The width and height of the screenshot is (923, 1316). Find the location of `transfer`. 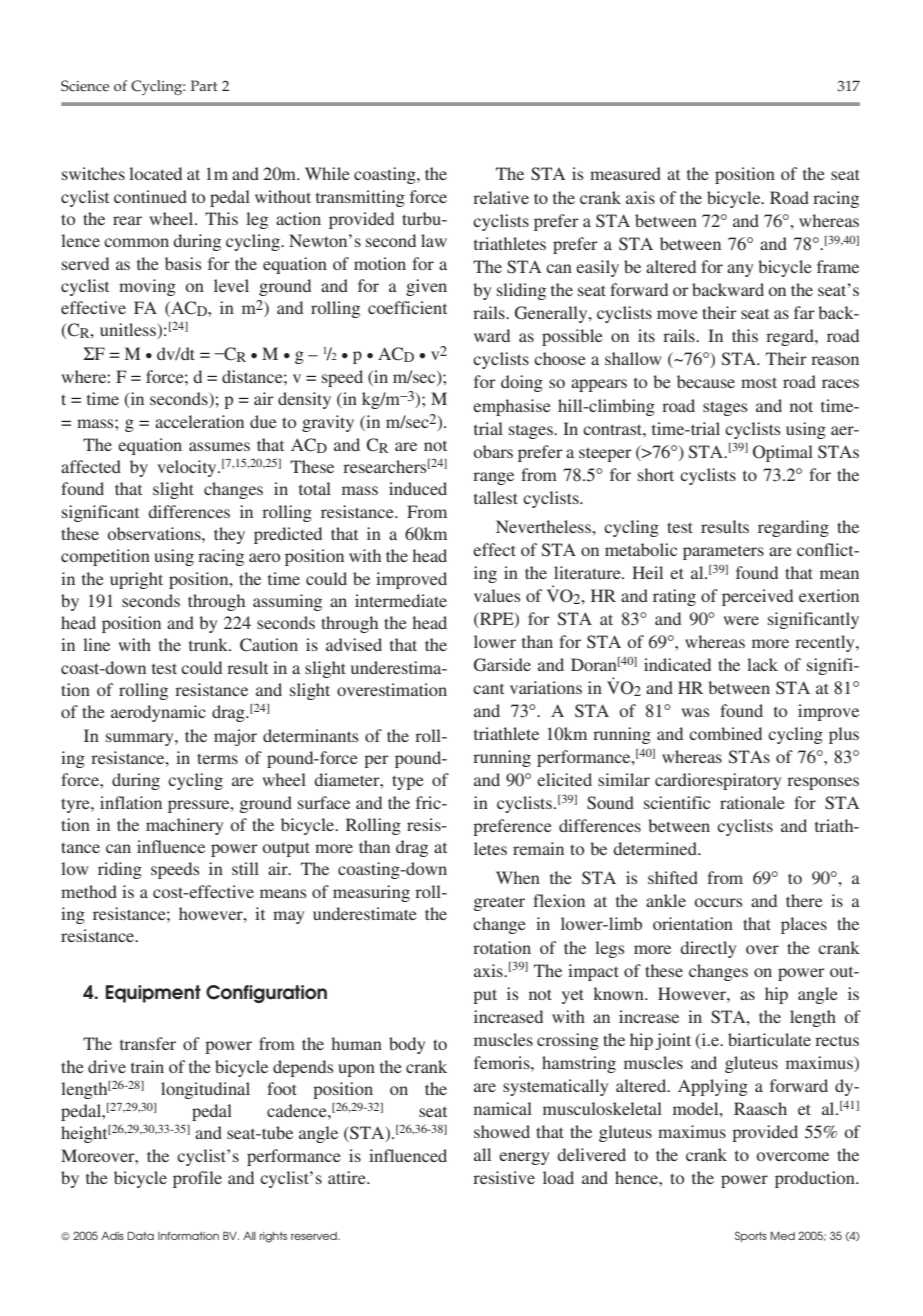

transfer is located at coordinates (148, 1043).
